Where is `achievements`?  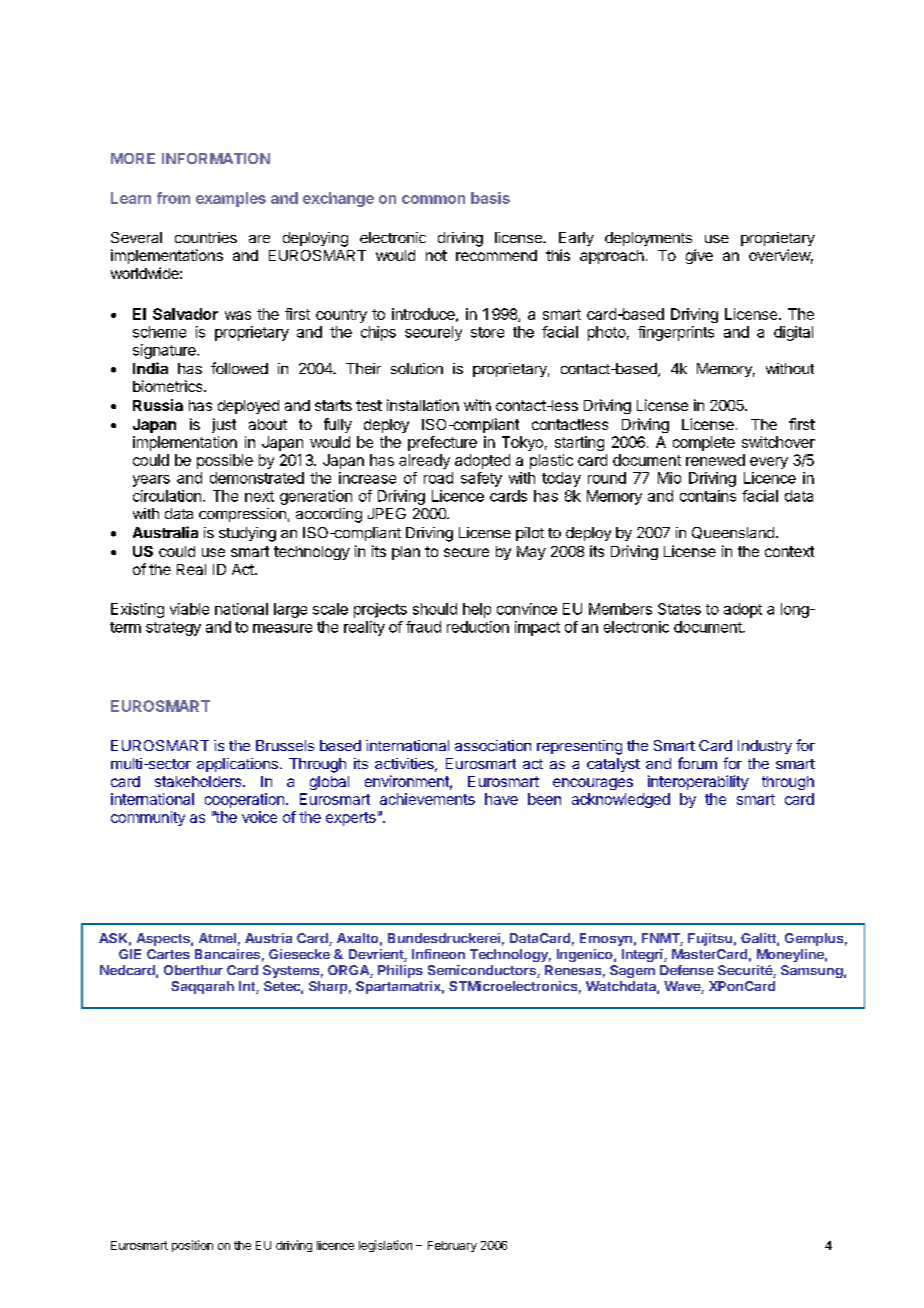
achievements is located at coordinates (427, 799).
